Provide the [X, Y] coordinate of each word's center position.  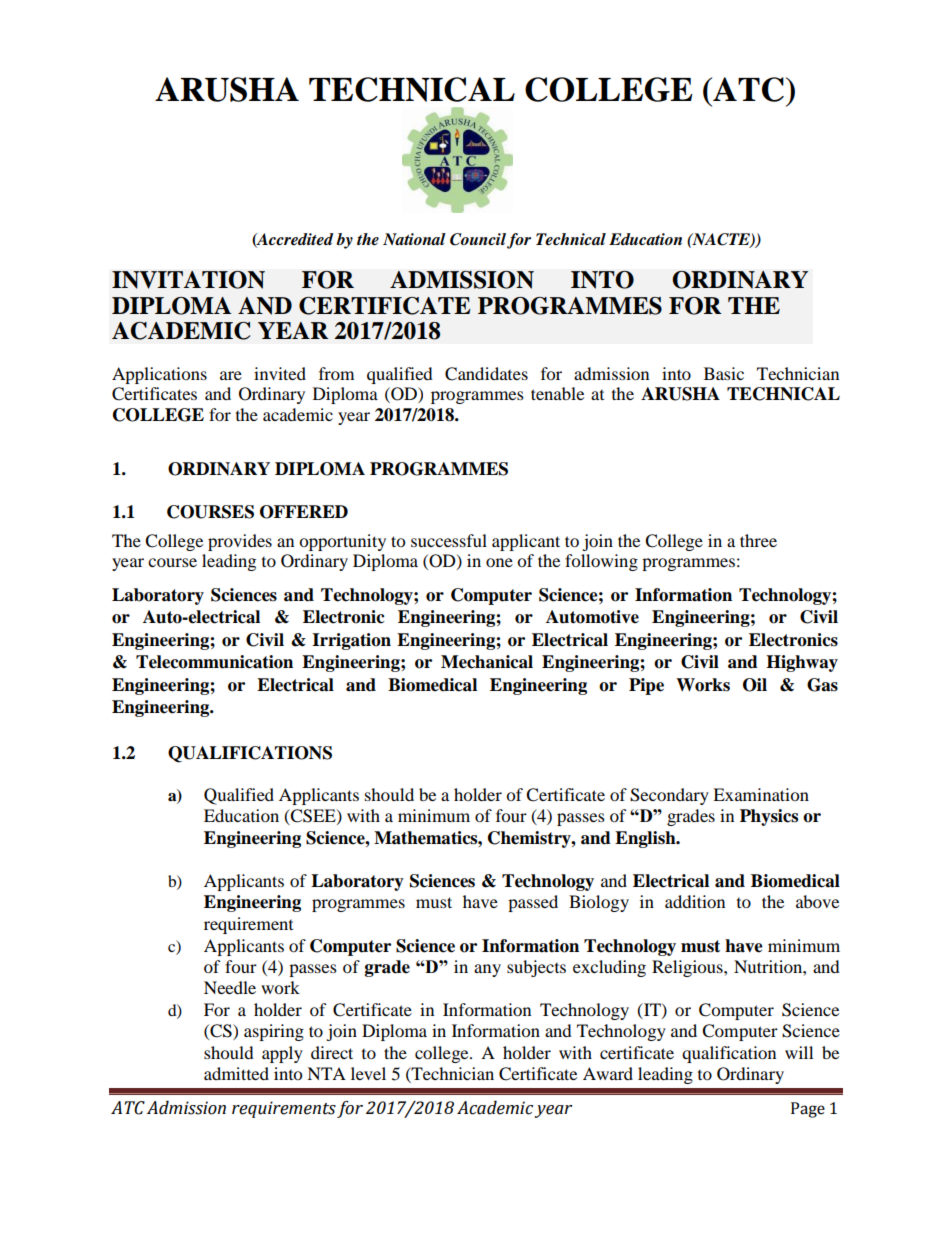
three [758, 540]
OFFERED [304, 512]
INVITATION [188, 280]
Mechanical [487, 662]
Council [478, 239]
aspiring [274, 1032]
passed [533, 903]
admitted [236, 1073]
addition [695, 901]
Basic [724, 373]
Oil [755, 685]
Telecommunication [214, 662]
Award [608, 1073]
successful [449, 540]
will [799, 1052]
